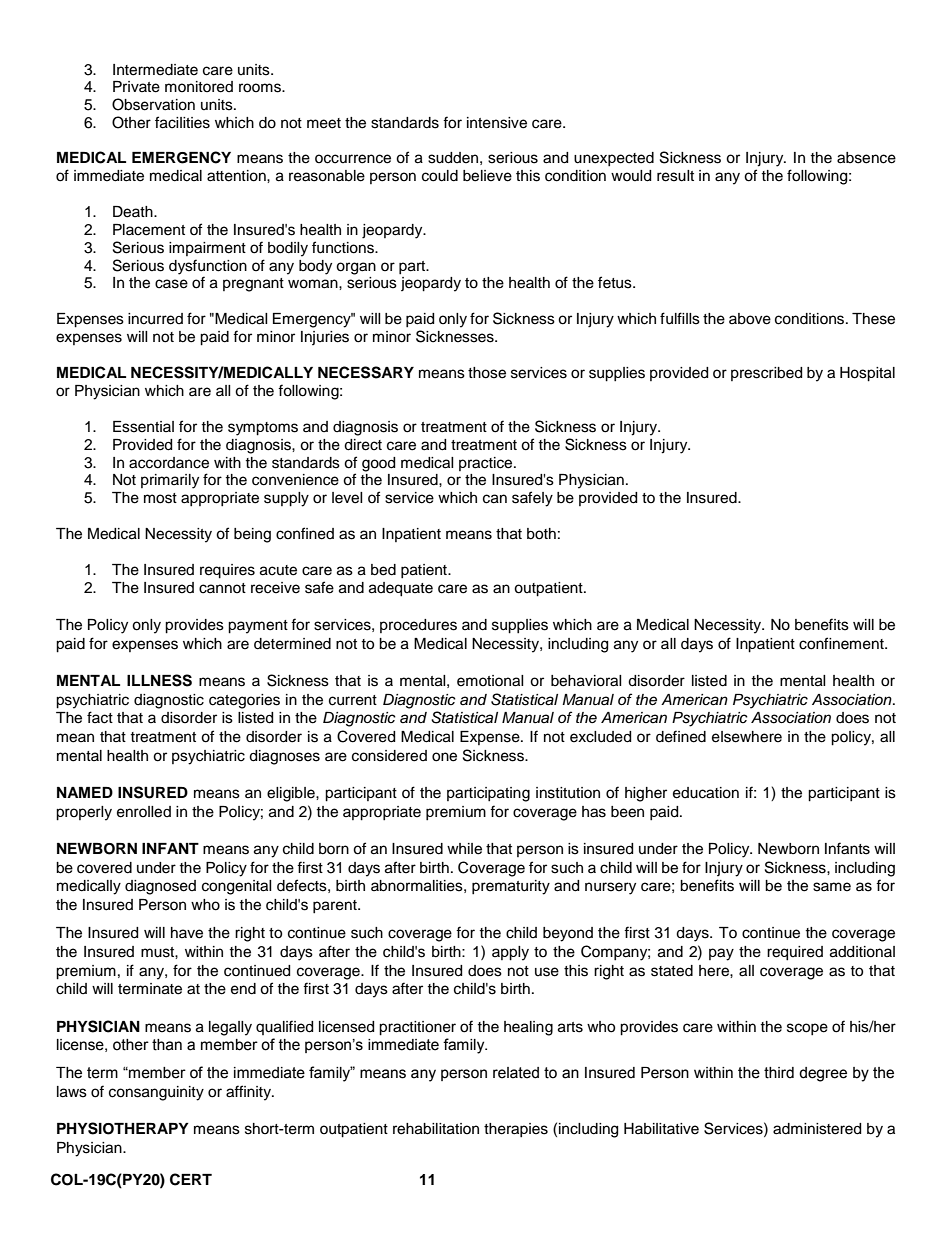  Describe the element at coordinates (766, 374) in the screenshot. I see `prescribed` at that location.
